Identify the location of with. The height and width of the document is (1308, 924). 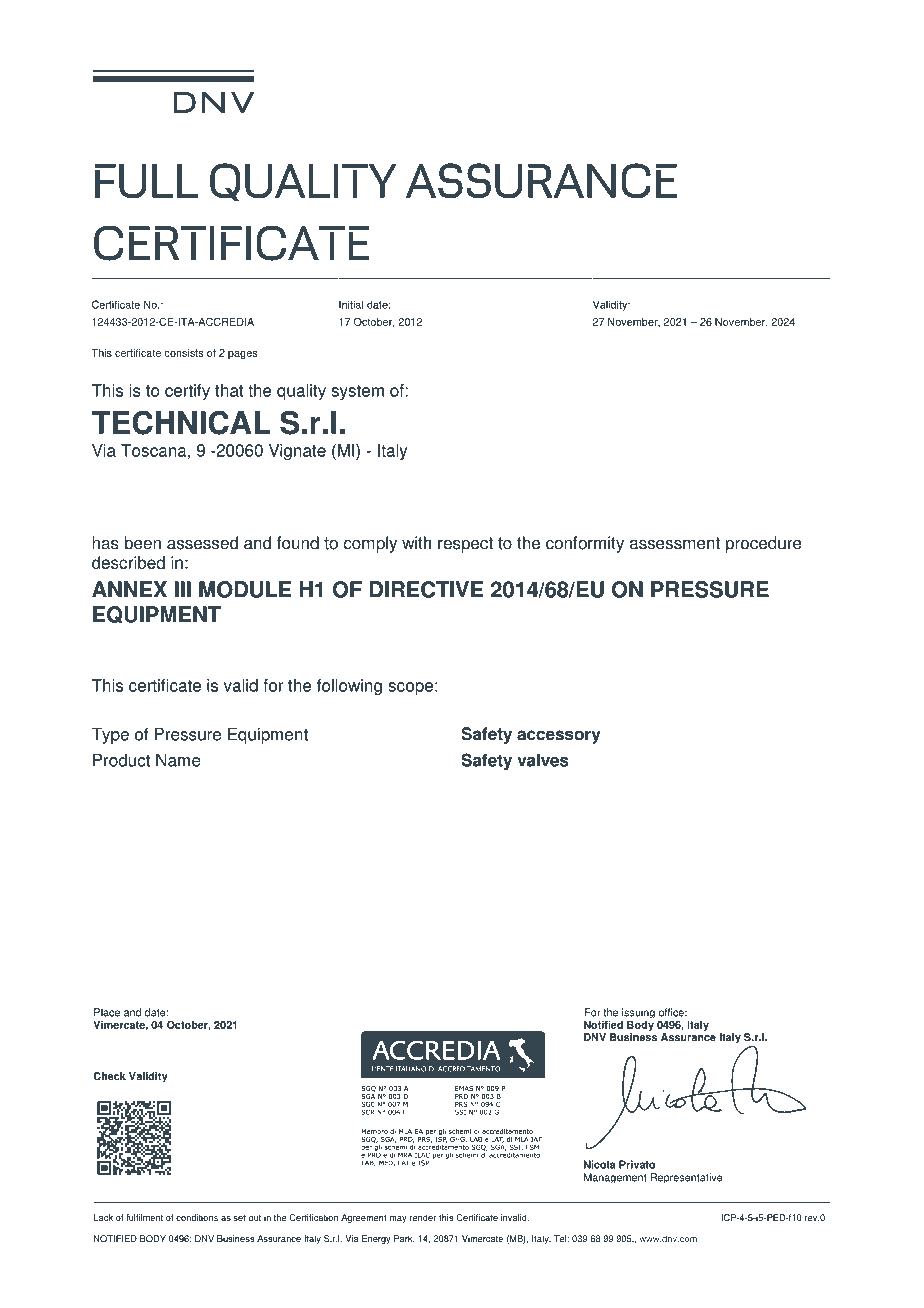
(416, 543).
